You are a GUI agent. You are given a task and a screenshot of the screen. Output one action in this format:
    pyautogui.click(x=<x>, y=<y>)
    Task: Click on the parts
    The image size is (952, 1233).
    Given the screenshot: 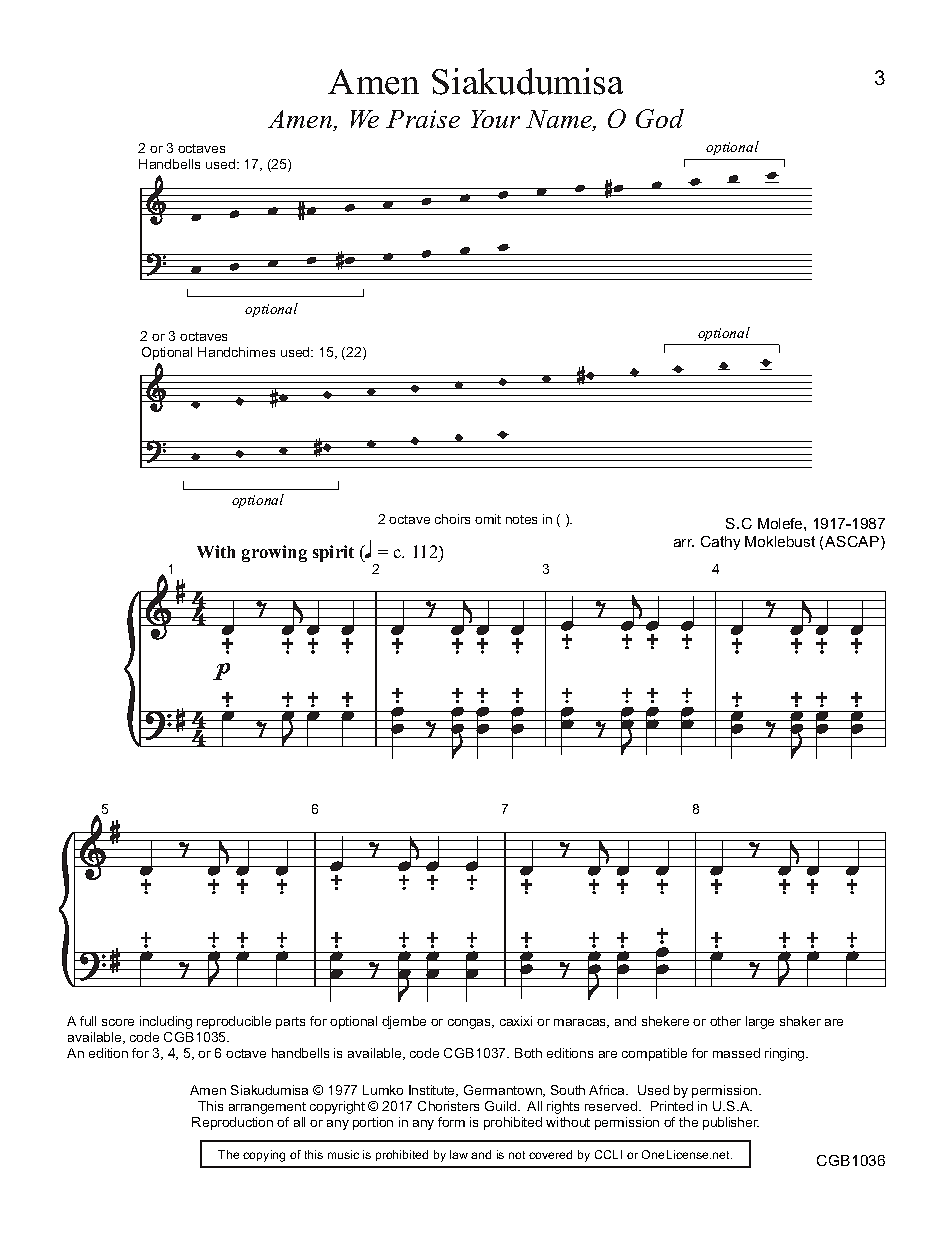 What is the action you would take?
    pyautogui.click(x=290, y=1023)
